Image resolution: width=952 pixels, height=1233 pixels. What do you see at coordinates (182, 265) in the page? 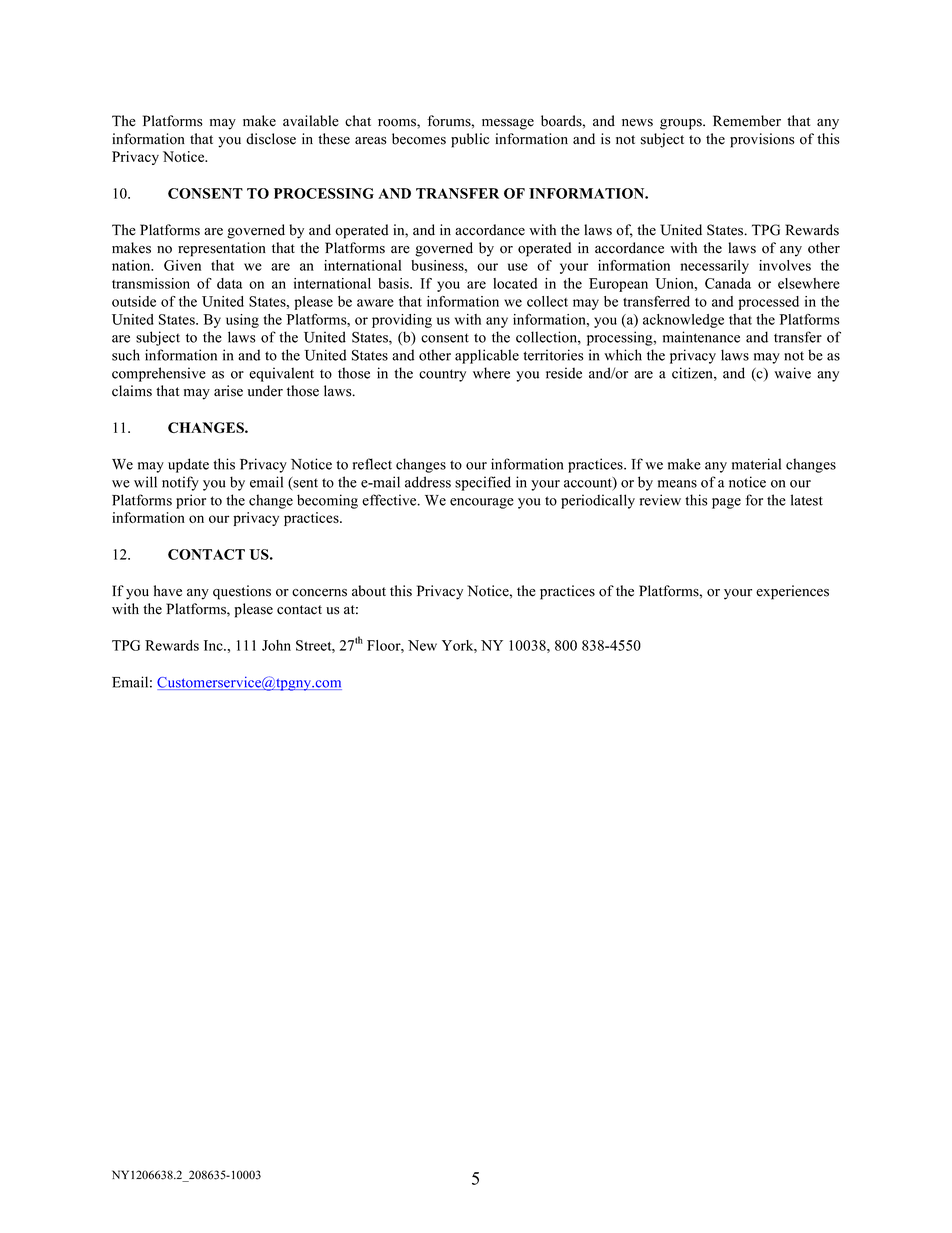
I see `Given` at bounding box center [182, 265].
